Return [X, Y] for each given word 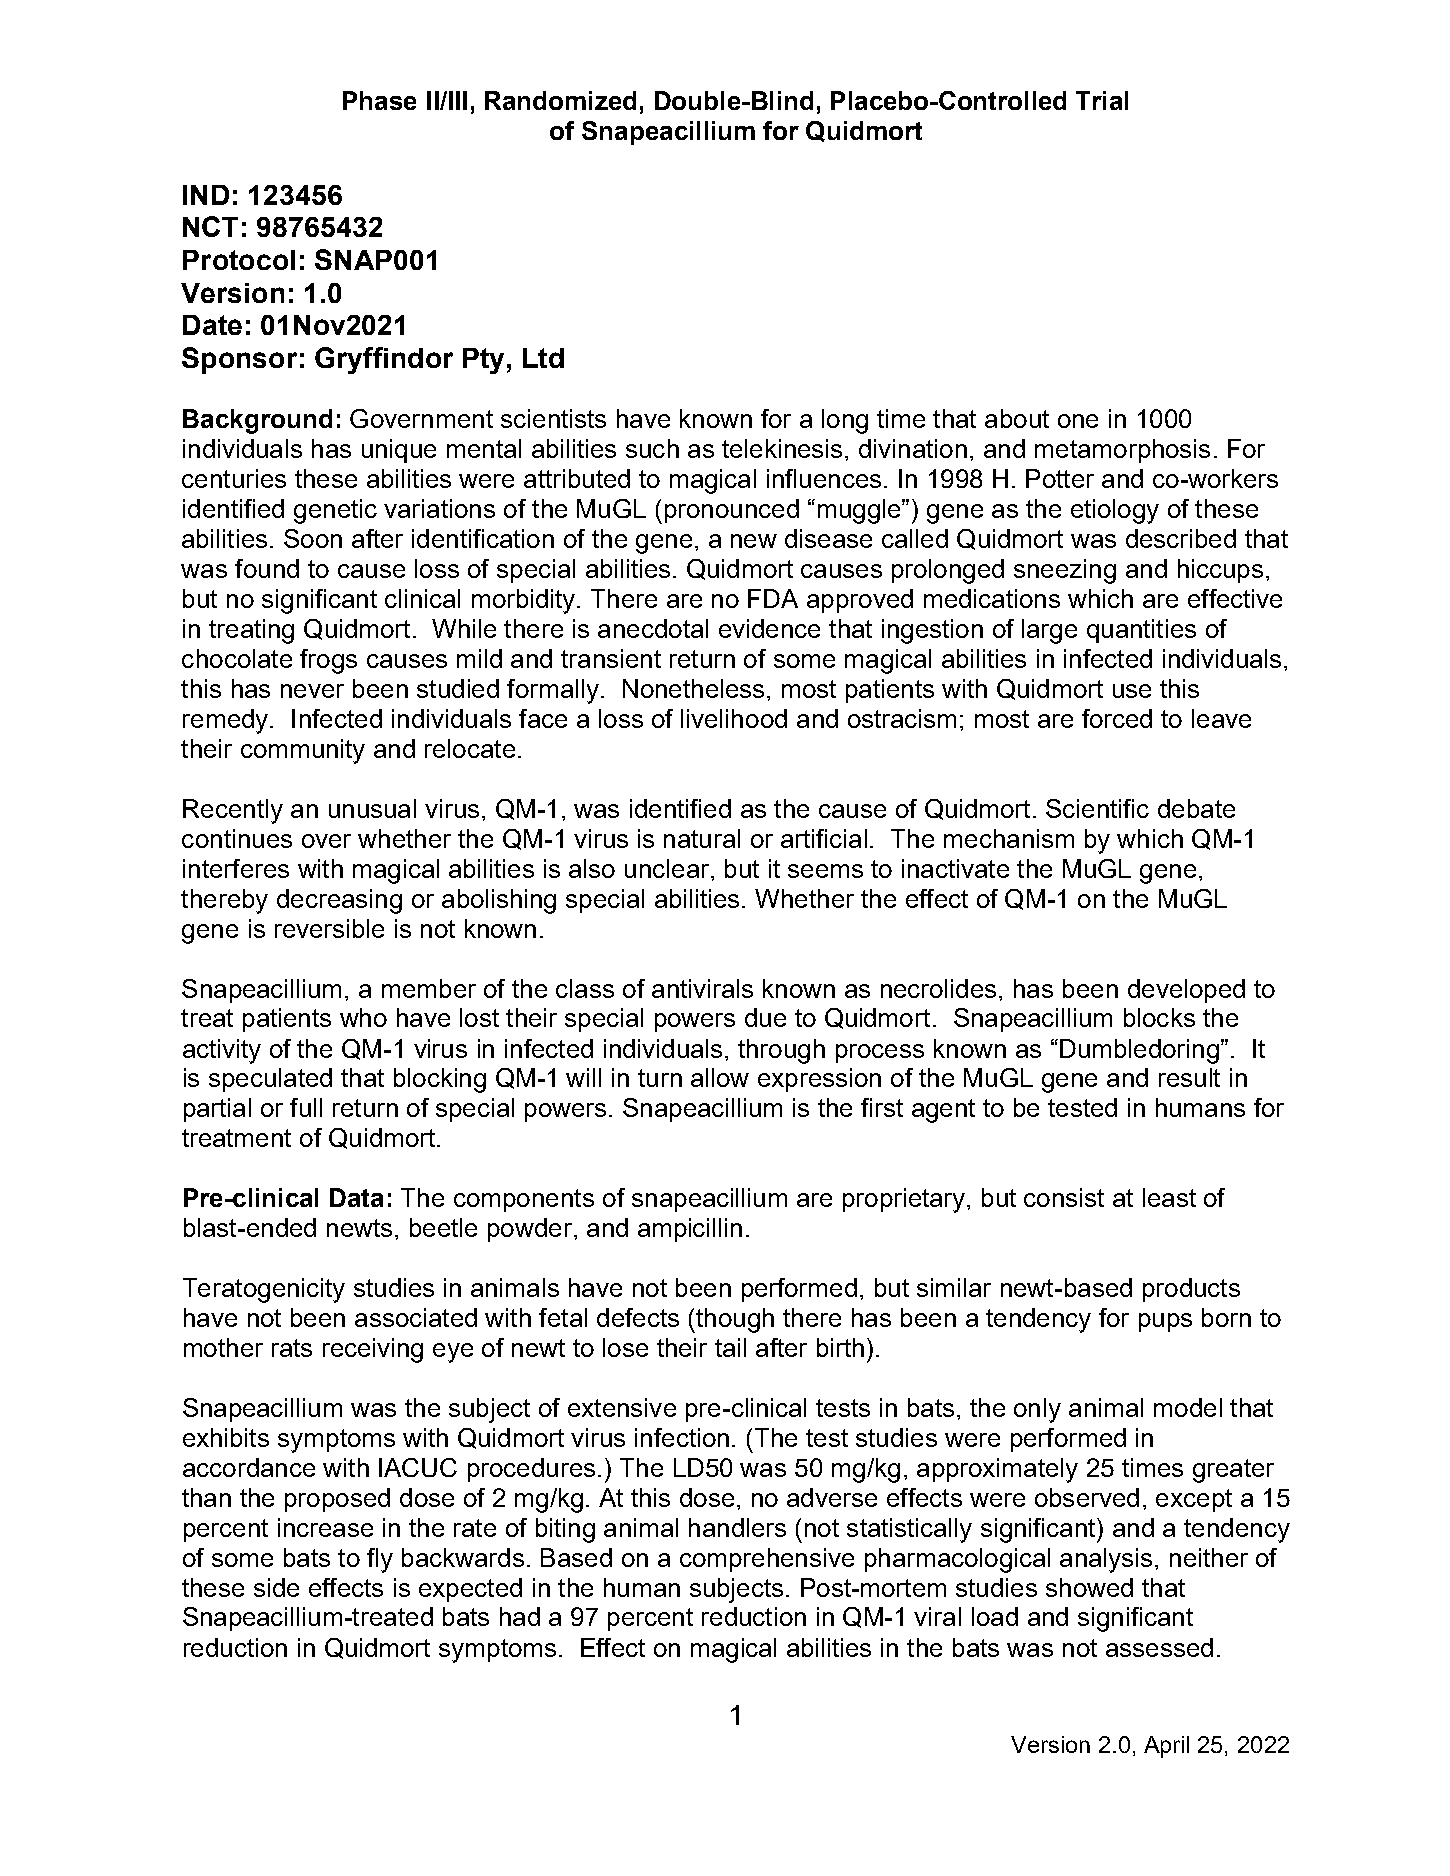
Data [356, 1197]
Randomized [560, 100]
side [276, 1587]
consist [1064, 1197]
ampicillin [690, 1230]
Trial [1102, 100]
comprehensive [767, 1560]
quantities [1141, 631]
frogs [328, 661]
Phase [379, 100]
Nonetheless [693, 688]
